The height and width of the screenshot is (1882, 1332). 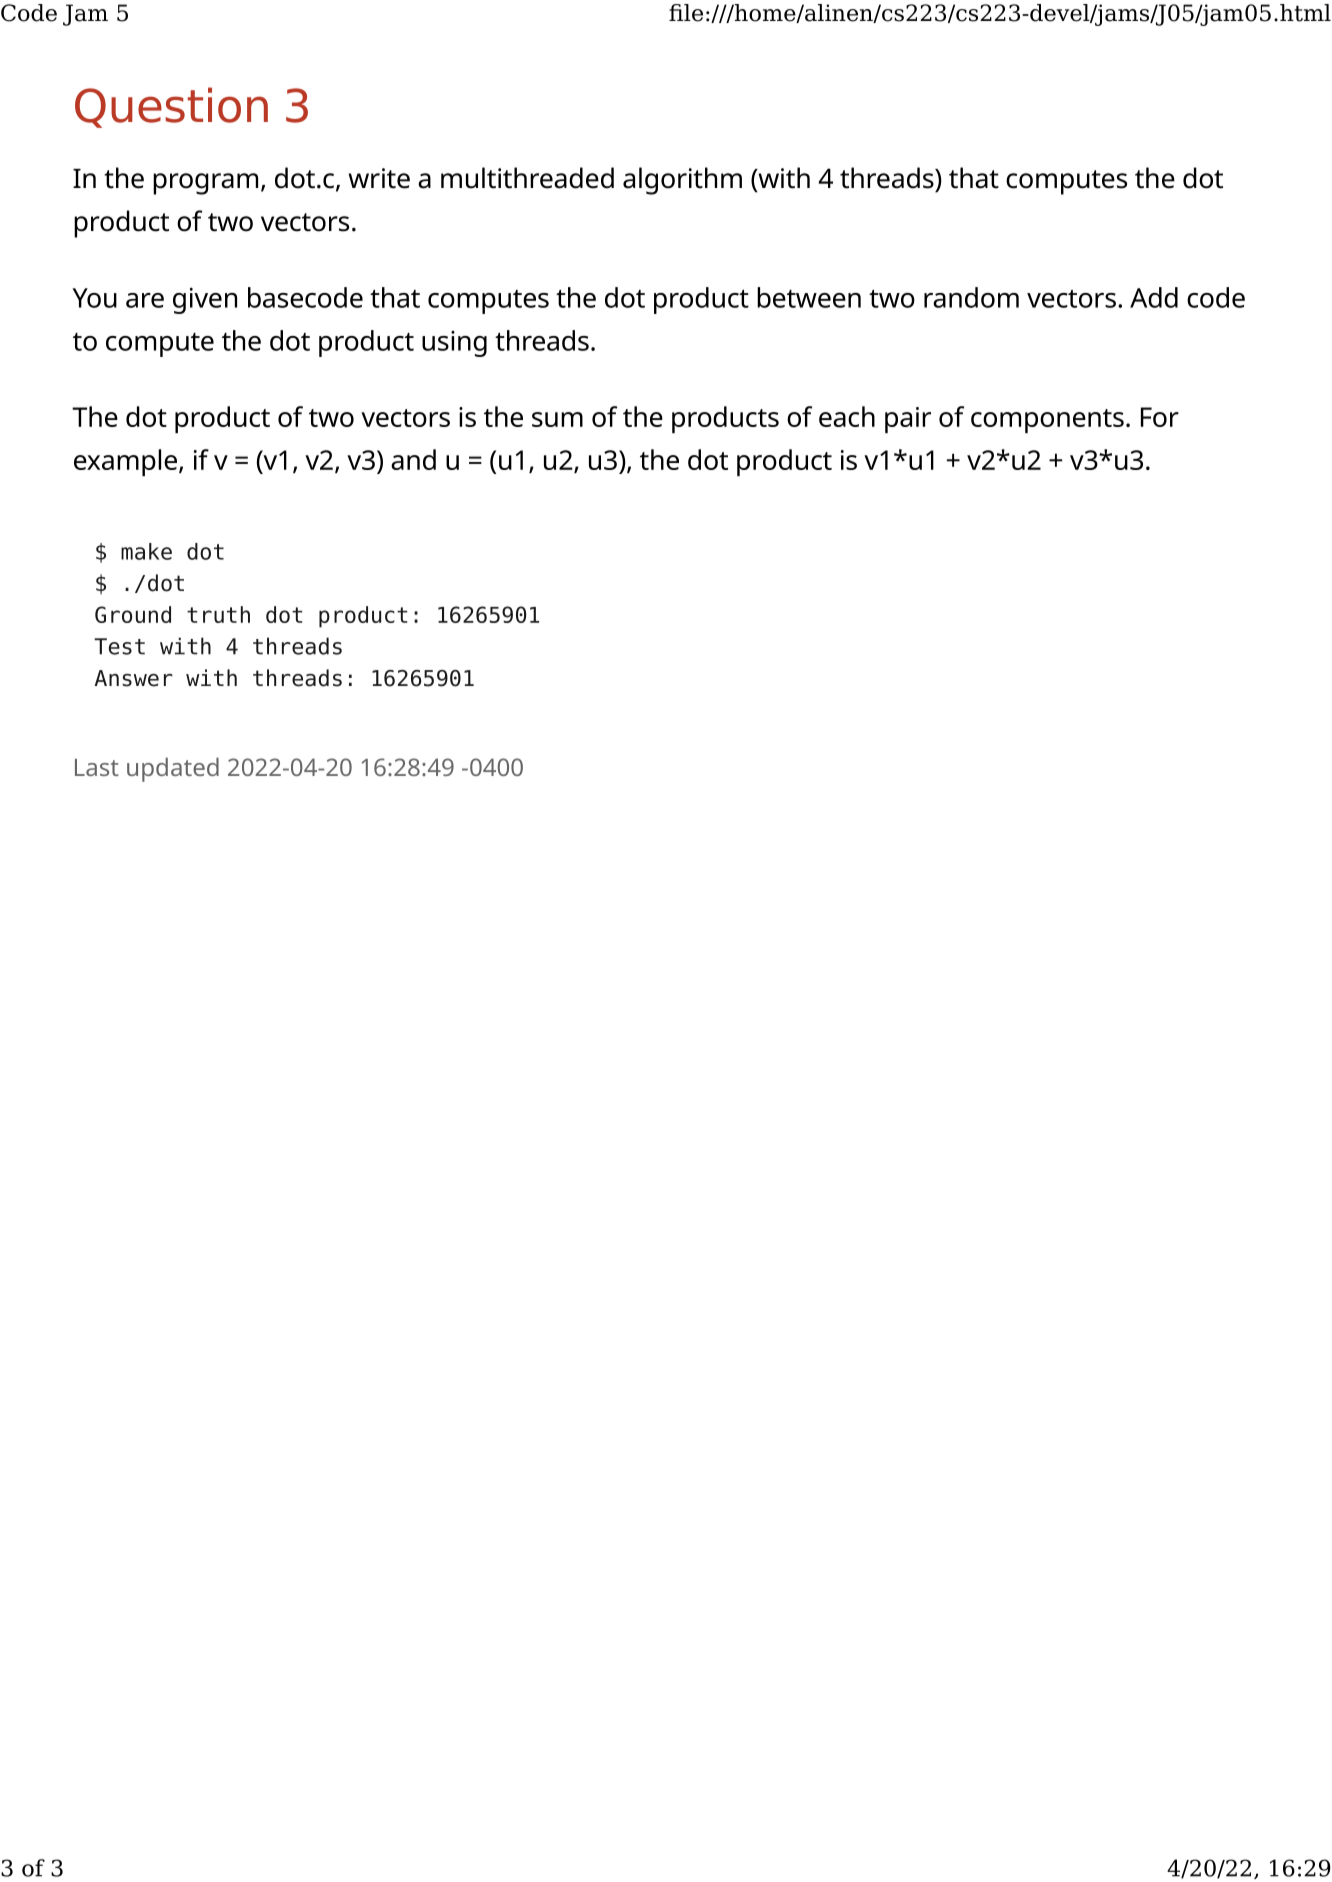 I want to click on truth, so click(x=218, y=614).
